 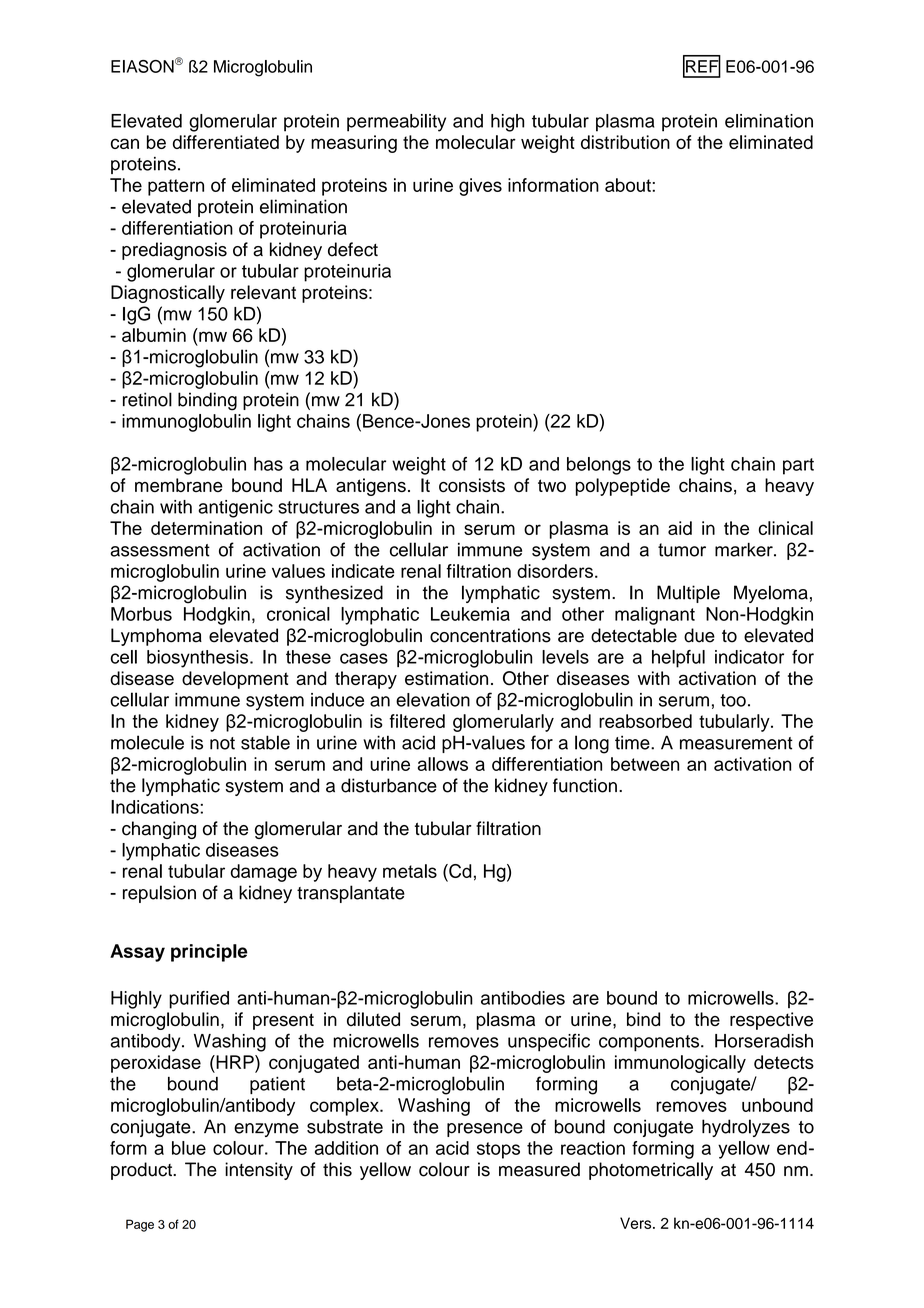 What do you see at coordinates (189, 1148) in the image?
I see `blue` at bounding box center [189, 1148].
